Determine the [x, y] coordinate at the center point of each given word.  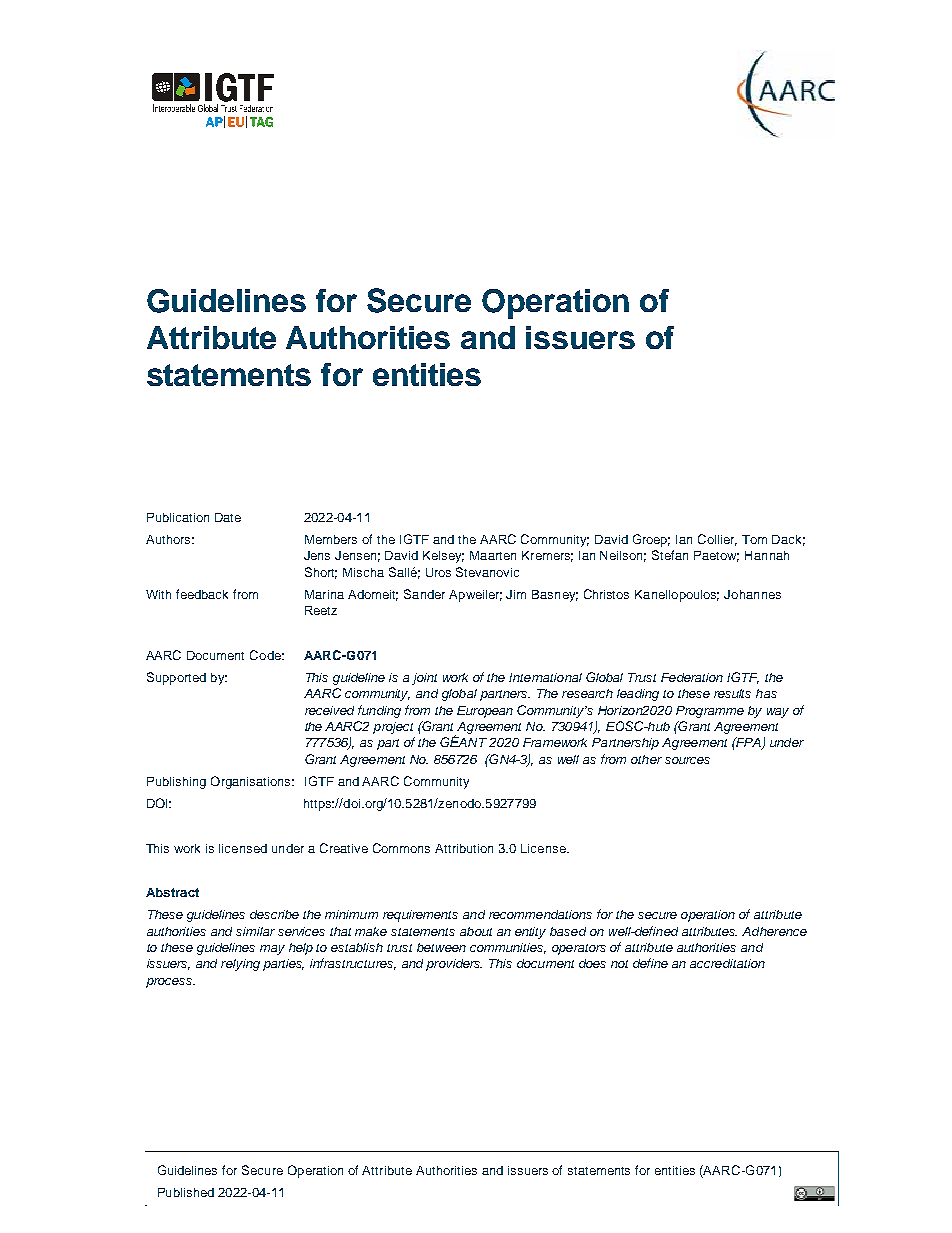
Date [228, 517]
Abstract [172, 892]
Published [186, 1192]
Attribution [464, 848]
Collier [717, 540]
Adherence [774, 931]
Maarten [493, 555]
